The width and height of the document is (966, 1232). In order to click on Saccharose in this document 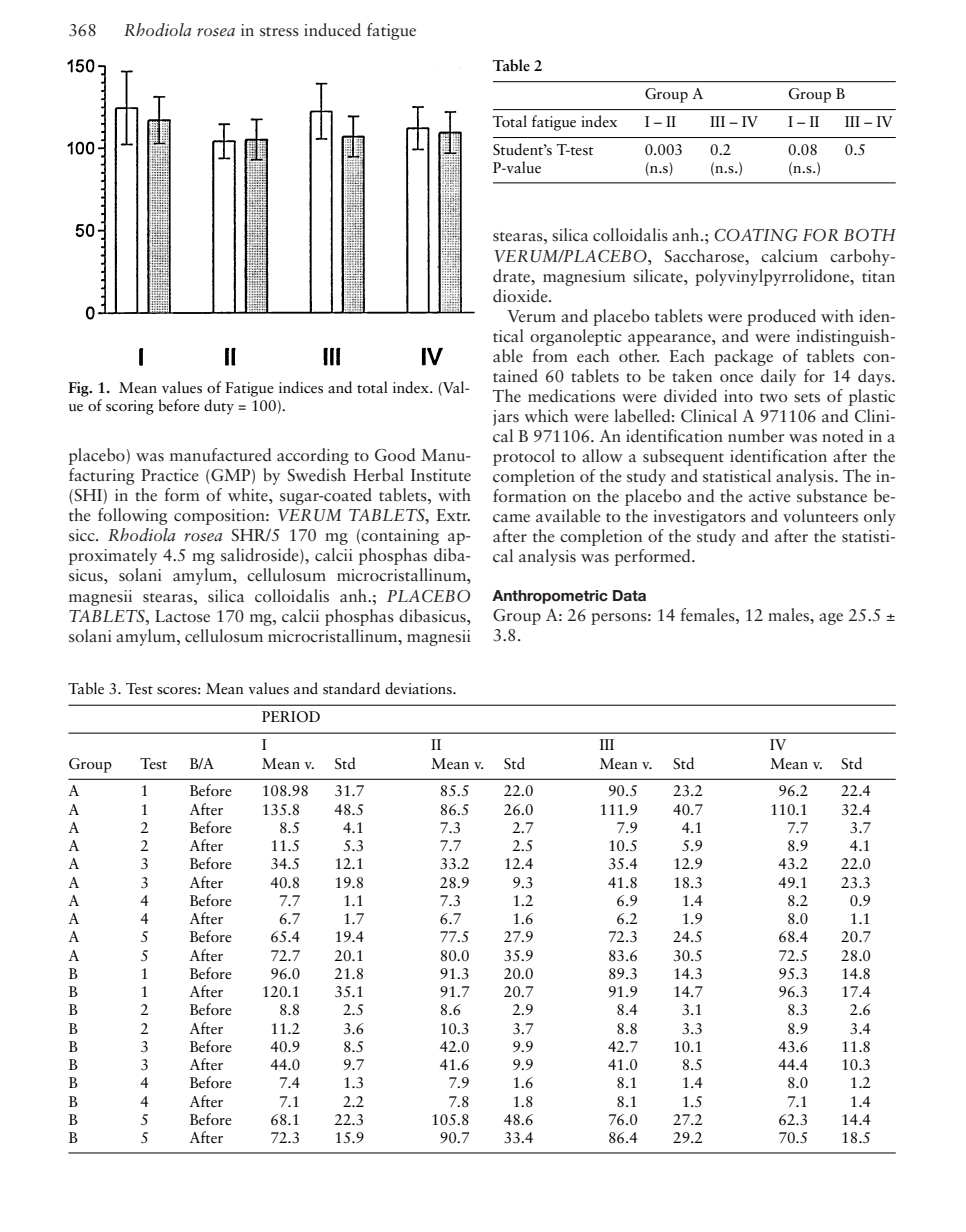, I will do `click(706, 256)`.
